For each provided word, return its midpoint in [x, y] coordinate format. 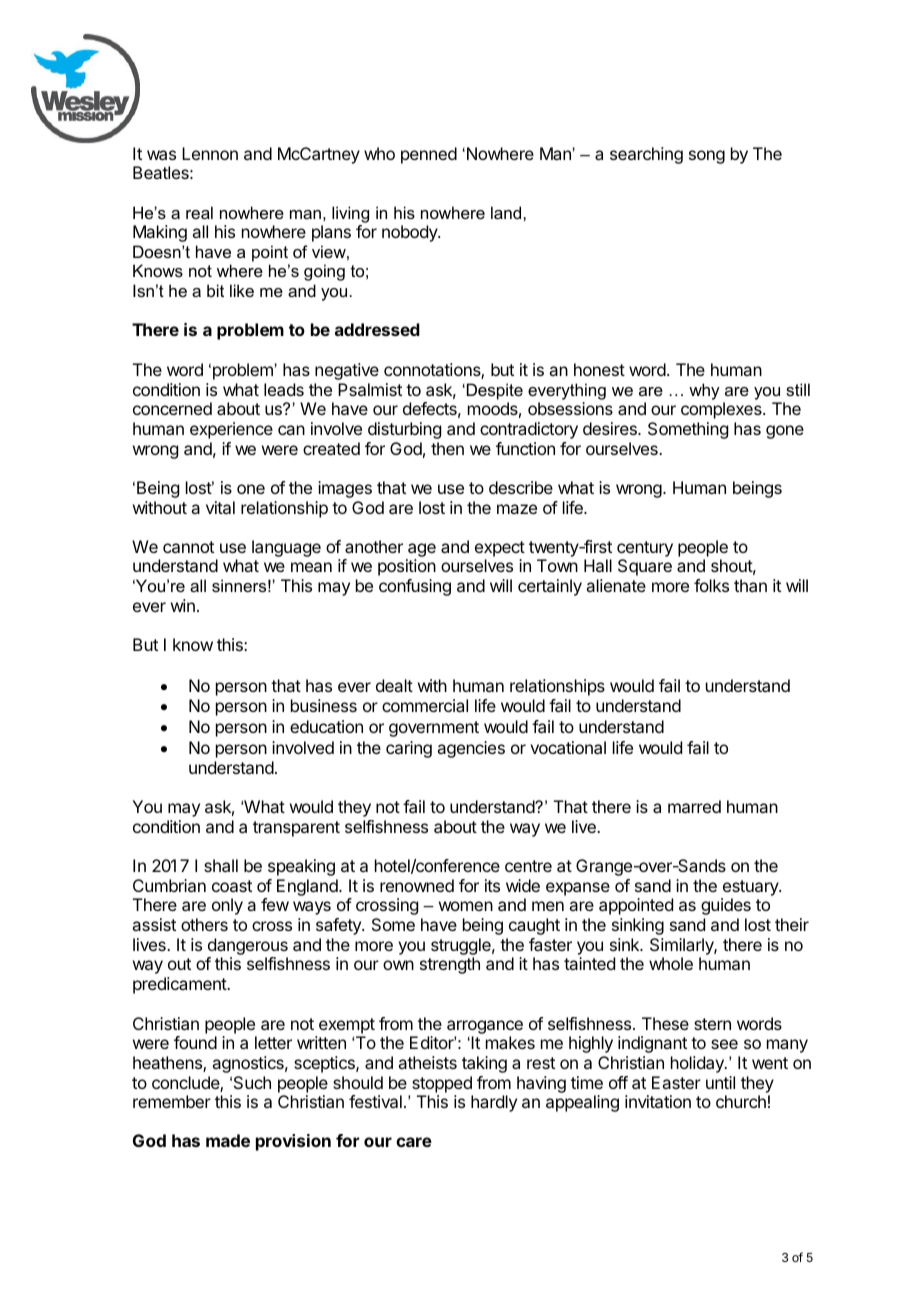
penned [429, 155]
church [741, 1101]
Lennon [210, 153]
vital [220, 507]
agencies [471, 749]
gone [785, 432]
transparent [296, 829]
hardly [494, 1103]
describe [521, 487]
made [228, 1140]
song [707, 157]
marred [694, 806]
